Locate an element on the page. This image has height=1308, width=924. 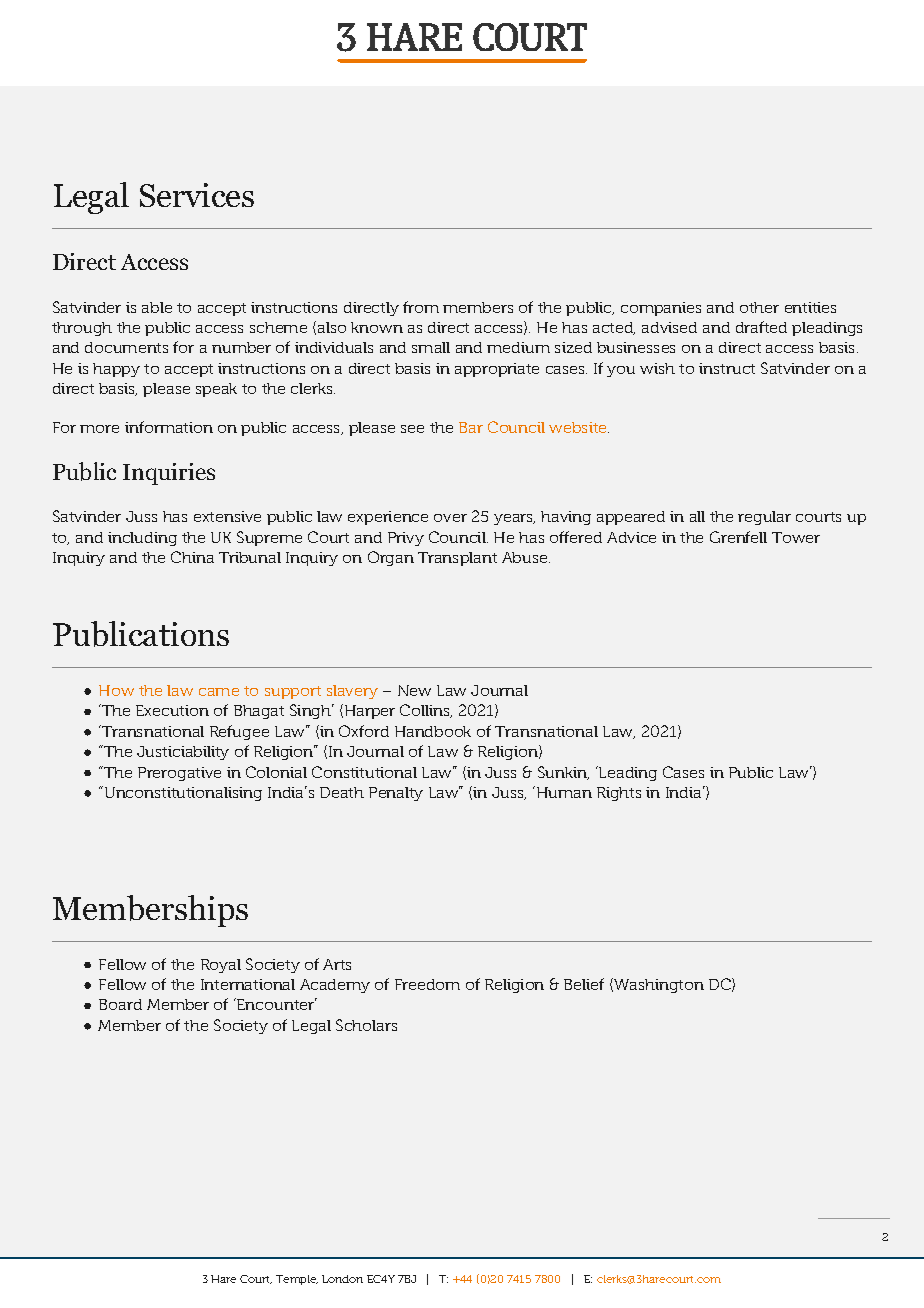
Execution is located at coordinates (172, 710).
